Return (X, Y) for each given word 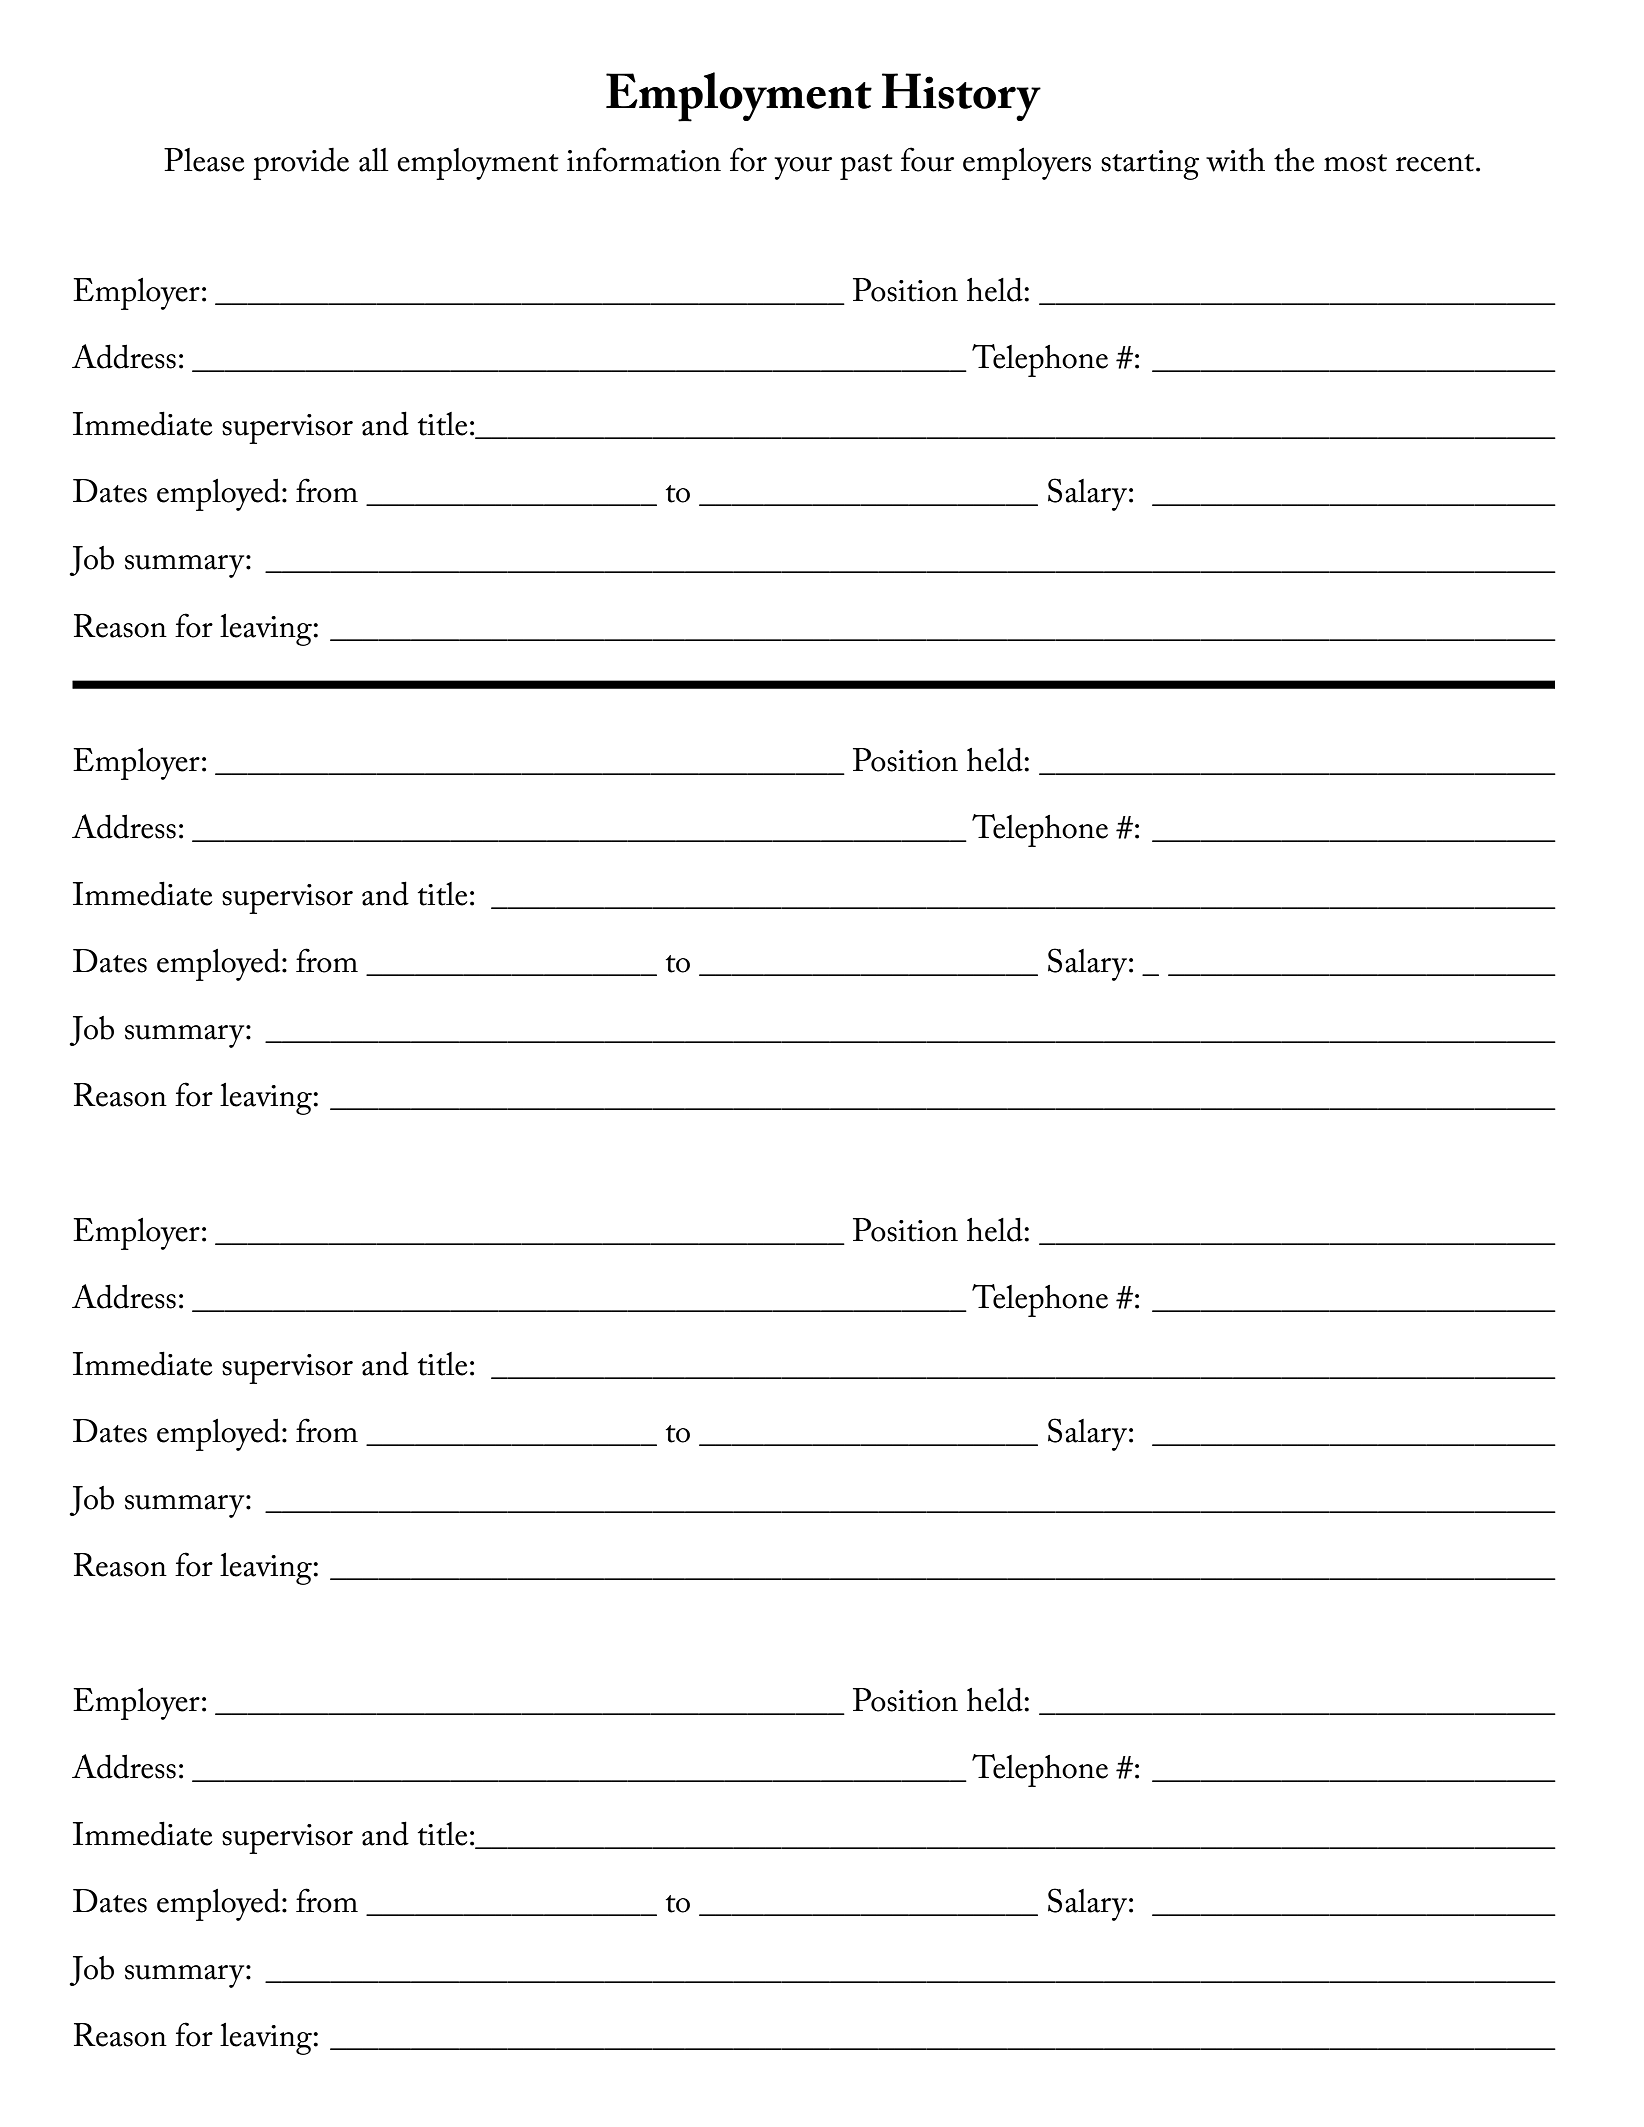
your (803, 168)
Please (204, 160)
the (1294, 160)
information (644, 159)
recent (1436, 163)
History (961, 97)
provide (301, 163)
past (866, 167)
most (1355, 163)
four (927, 159)
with (1235, 160)
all (374, 160)
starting (1150, 165)
